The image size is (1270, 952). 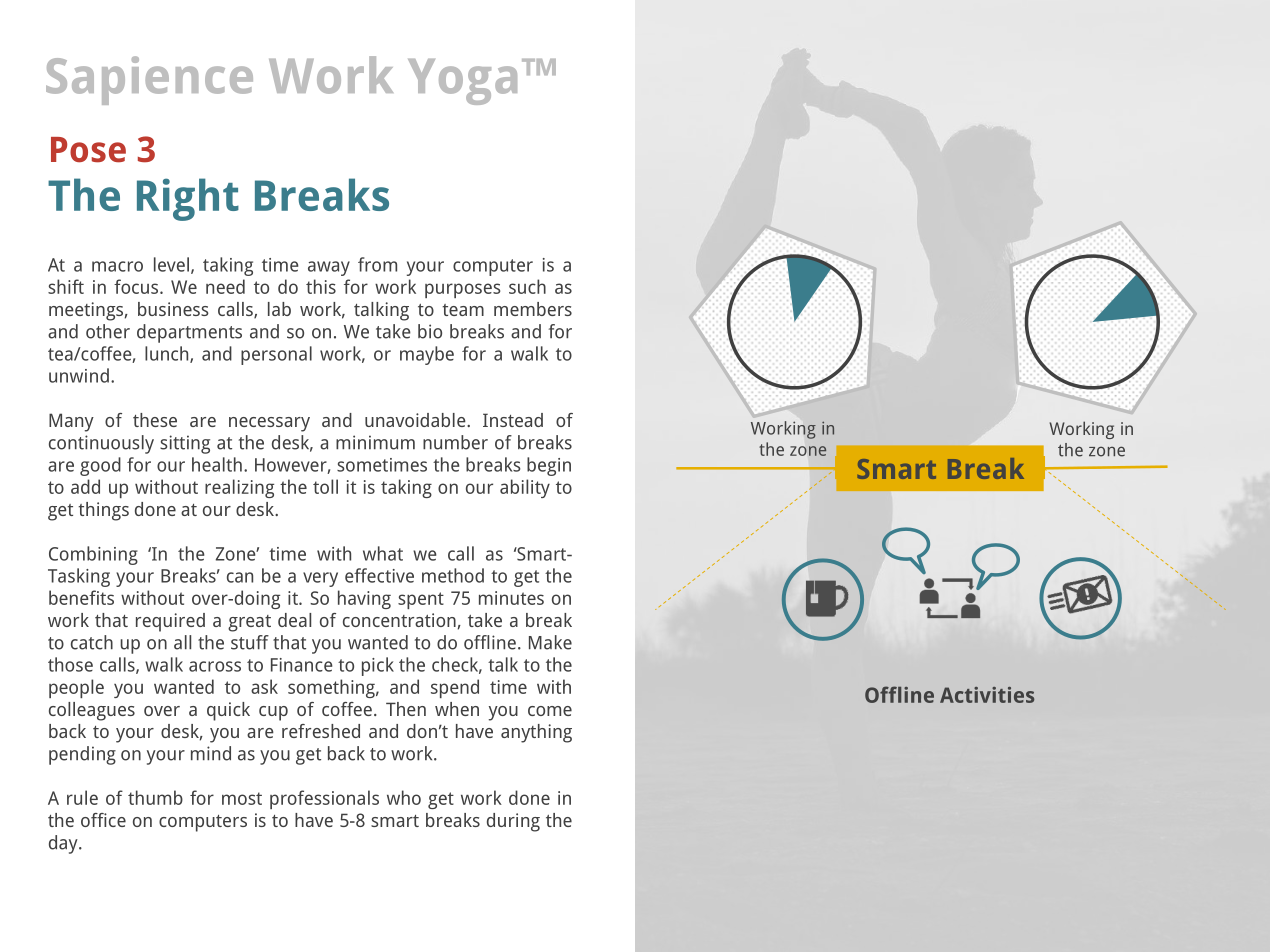 I want to click on Sapience, so click(x=149, y=80).
